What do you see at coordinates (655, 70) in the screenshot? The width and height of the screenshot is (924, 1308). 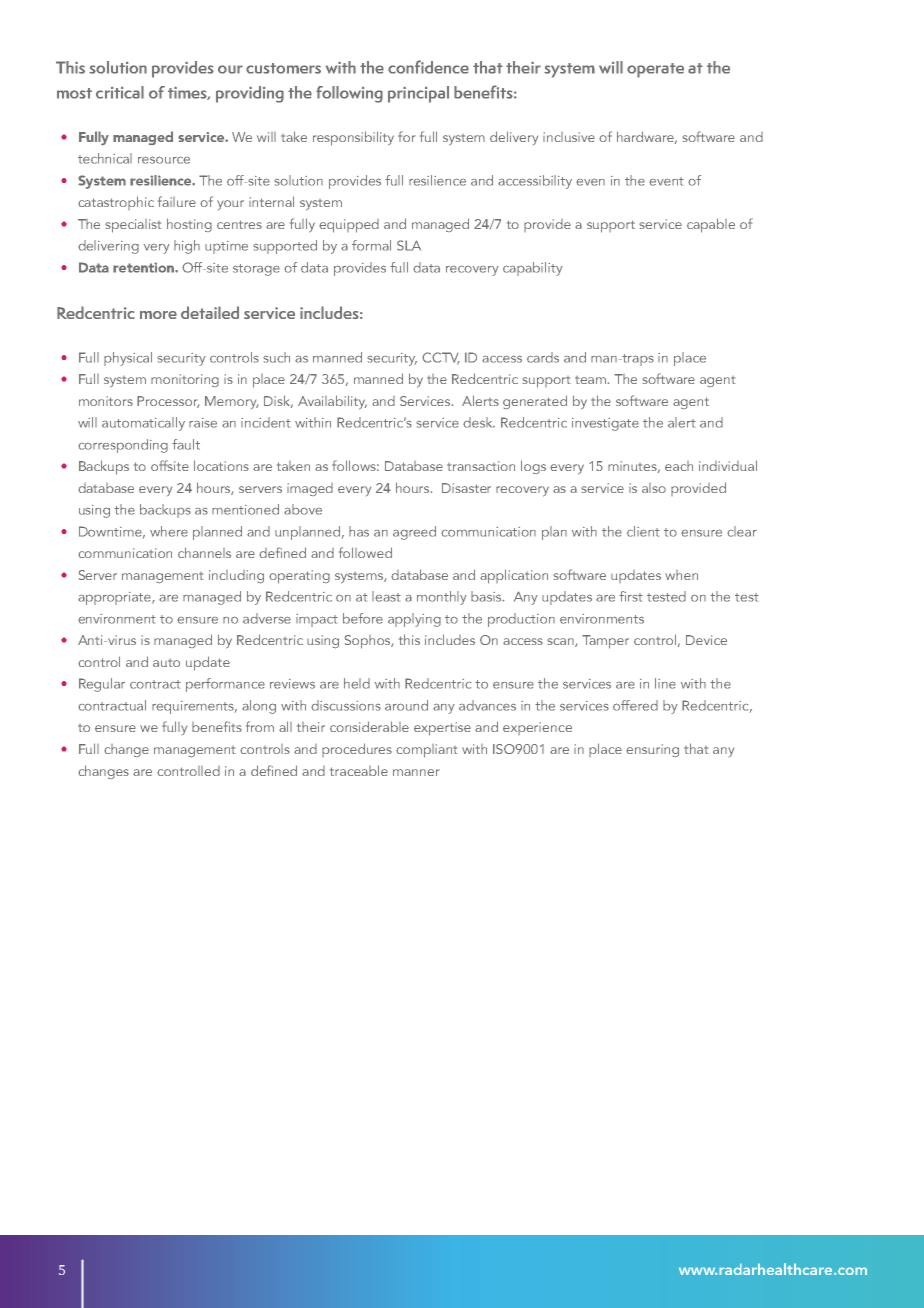 I see `operate` at bounding box center [655, 70].
